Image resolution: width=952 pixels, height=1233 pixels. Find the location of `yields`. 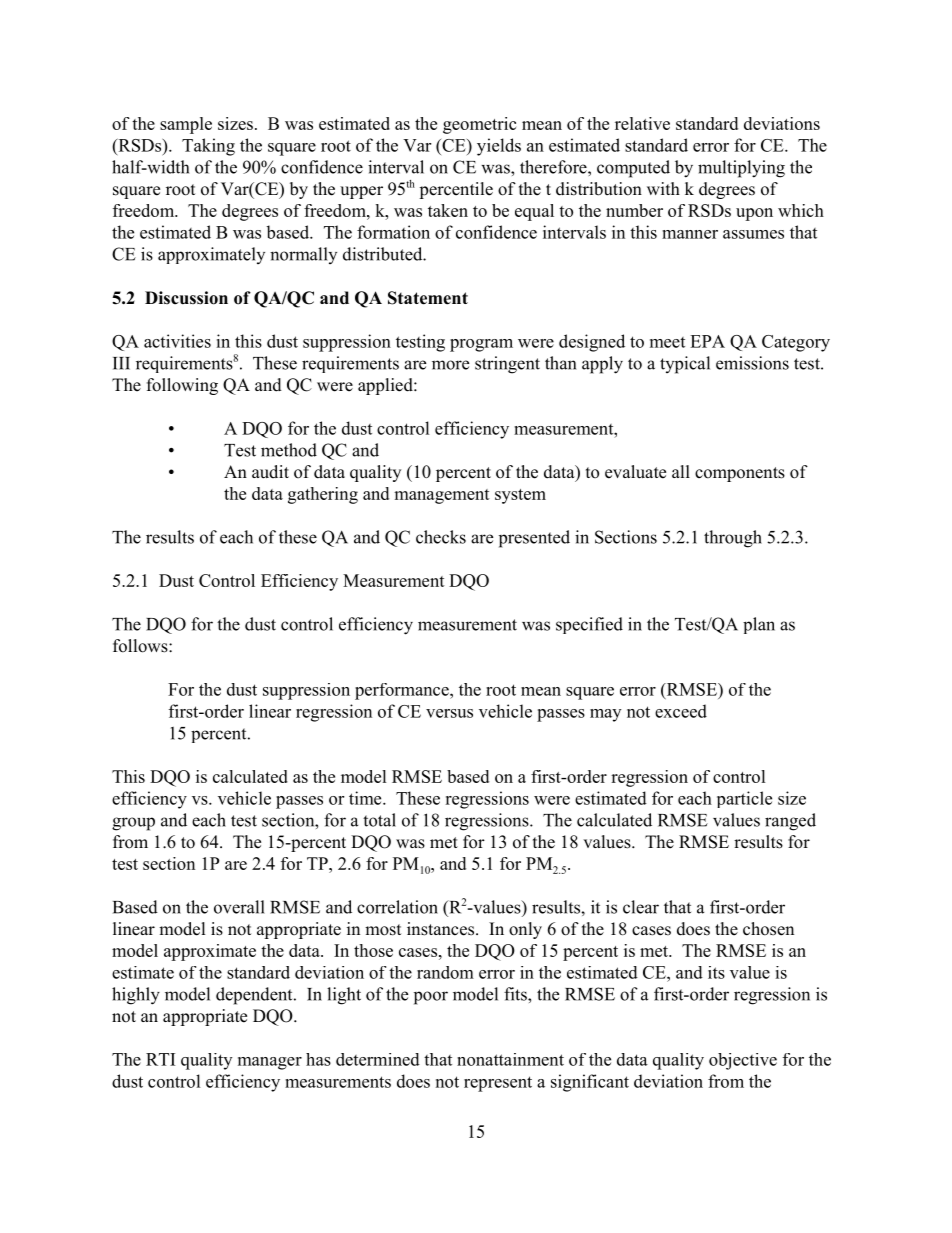

yields is located at coordinates (499, 147).
